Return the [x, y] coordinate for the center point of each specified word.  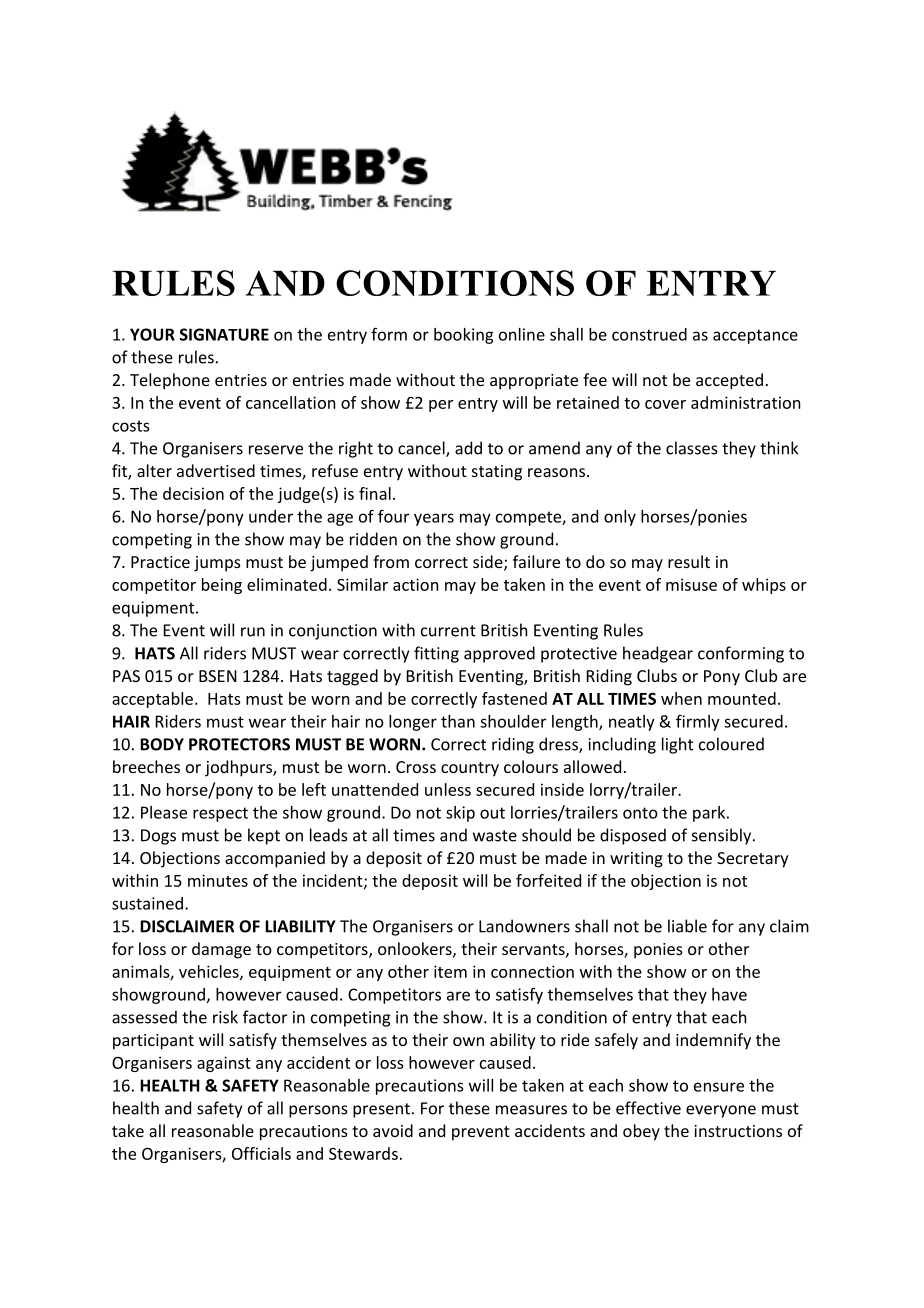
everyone [721, 1111]
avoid [393, 1130]
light [677, 745]
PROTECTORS [239, 744]
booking [463, 336]
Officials [261, 1153]
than [458, 721]
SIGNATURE [224, 334]
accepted [729, 381]
